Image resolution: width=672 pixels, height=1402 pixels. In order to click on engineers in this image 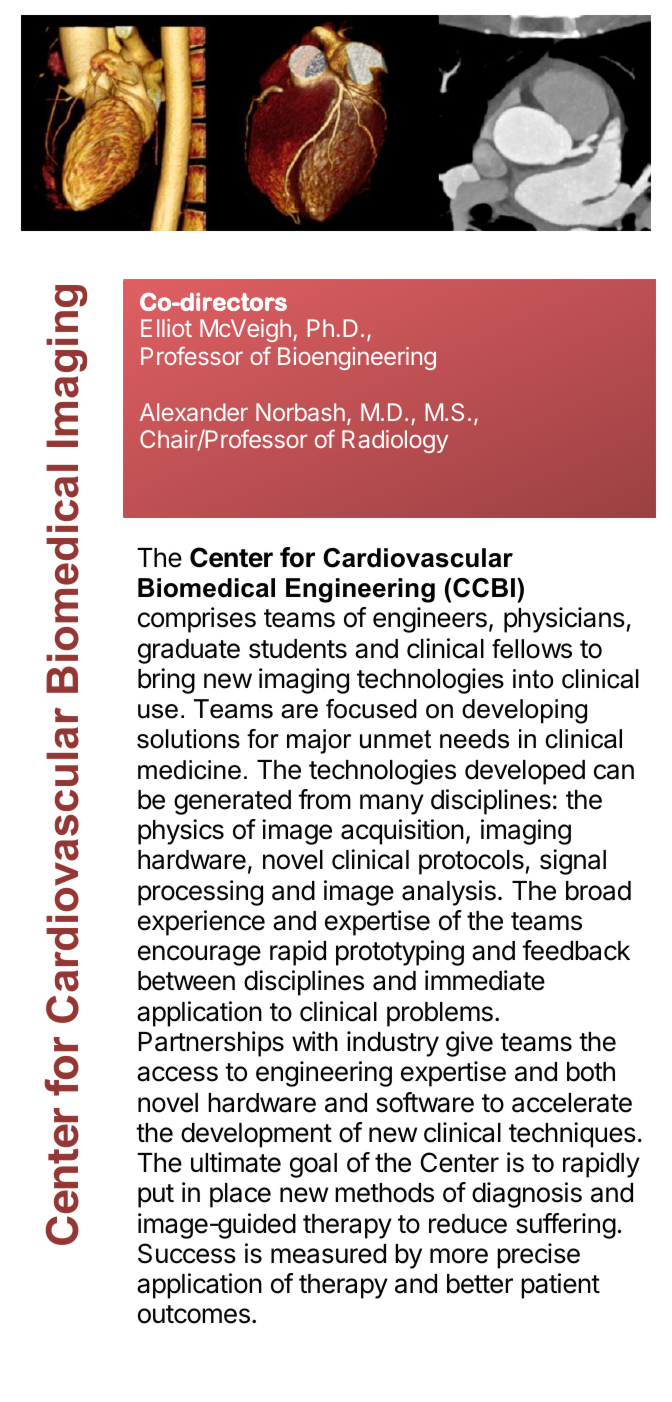, I will do `click(430, 620)`.
